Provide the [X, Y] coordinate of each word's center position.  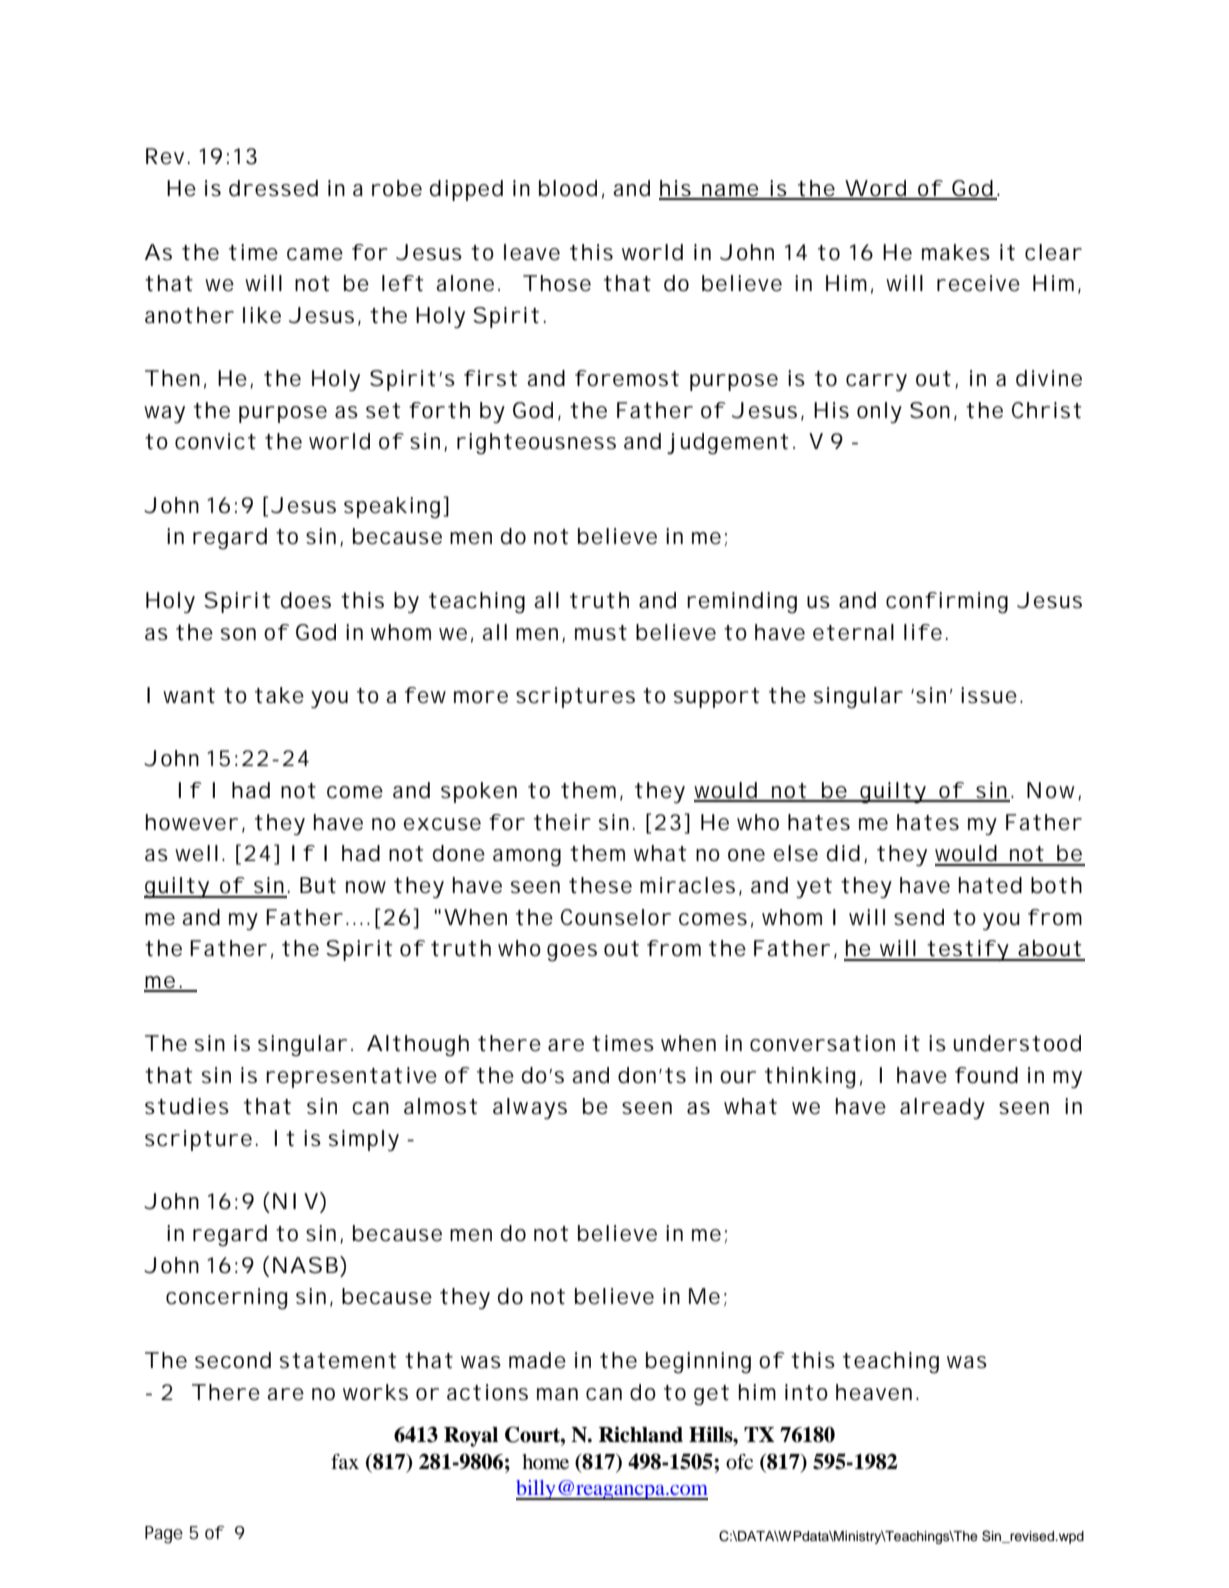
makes [956, 252]
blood [568, 188]
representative [351, 1077]
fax [345, 1461]
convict [215, 441]
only [879, 412]
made [537, 1360]
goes [572, 952]
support [716, 698]
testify [967, 950]
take [279, 695]
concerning [226, 1298]
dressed [273, 188]
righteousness [536, 443]
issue [989, 695]
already [942, 1108]
